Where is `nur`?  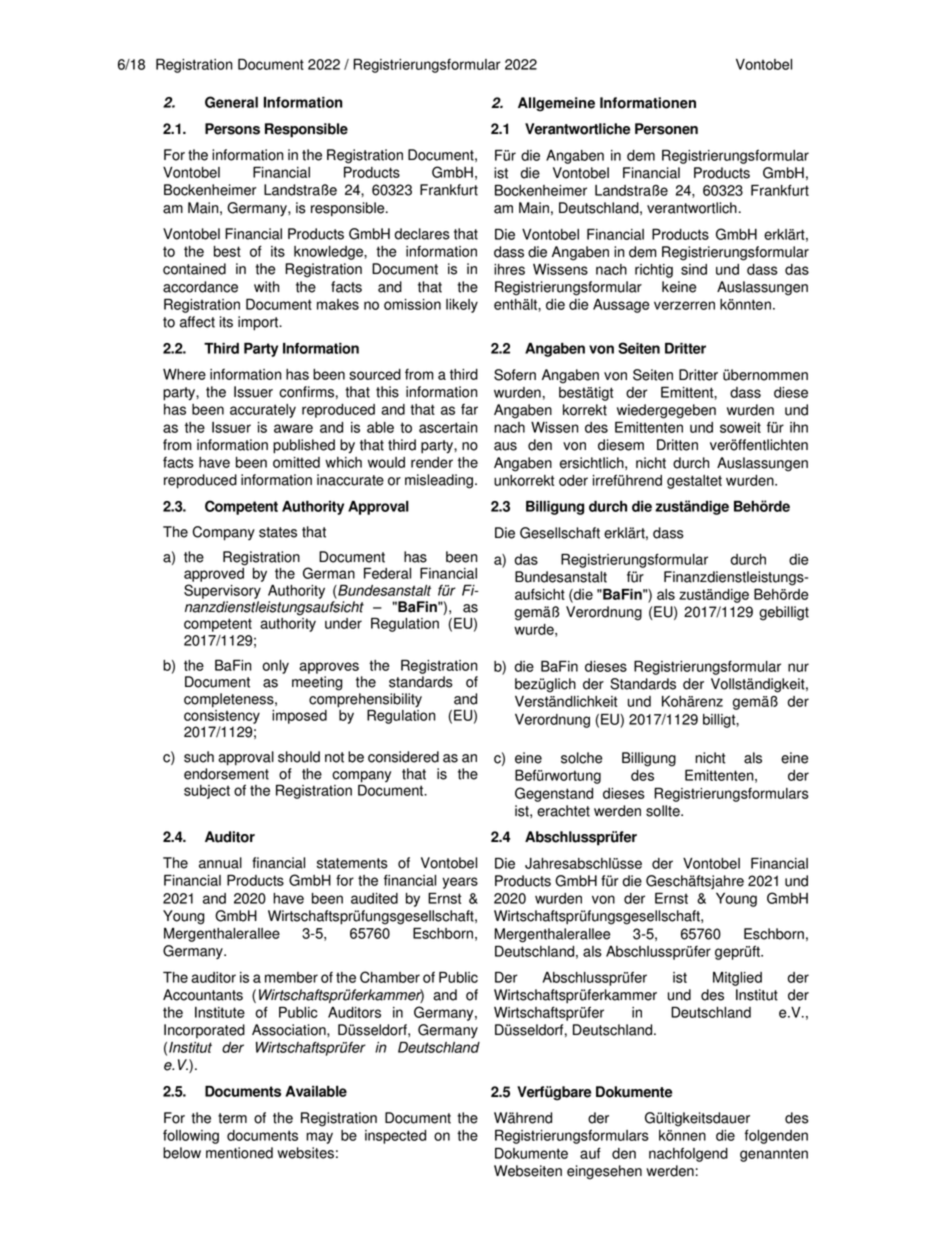 nur is located at coordinates (798, 667).
